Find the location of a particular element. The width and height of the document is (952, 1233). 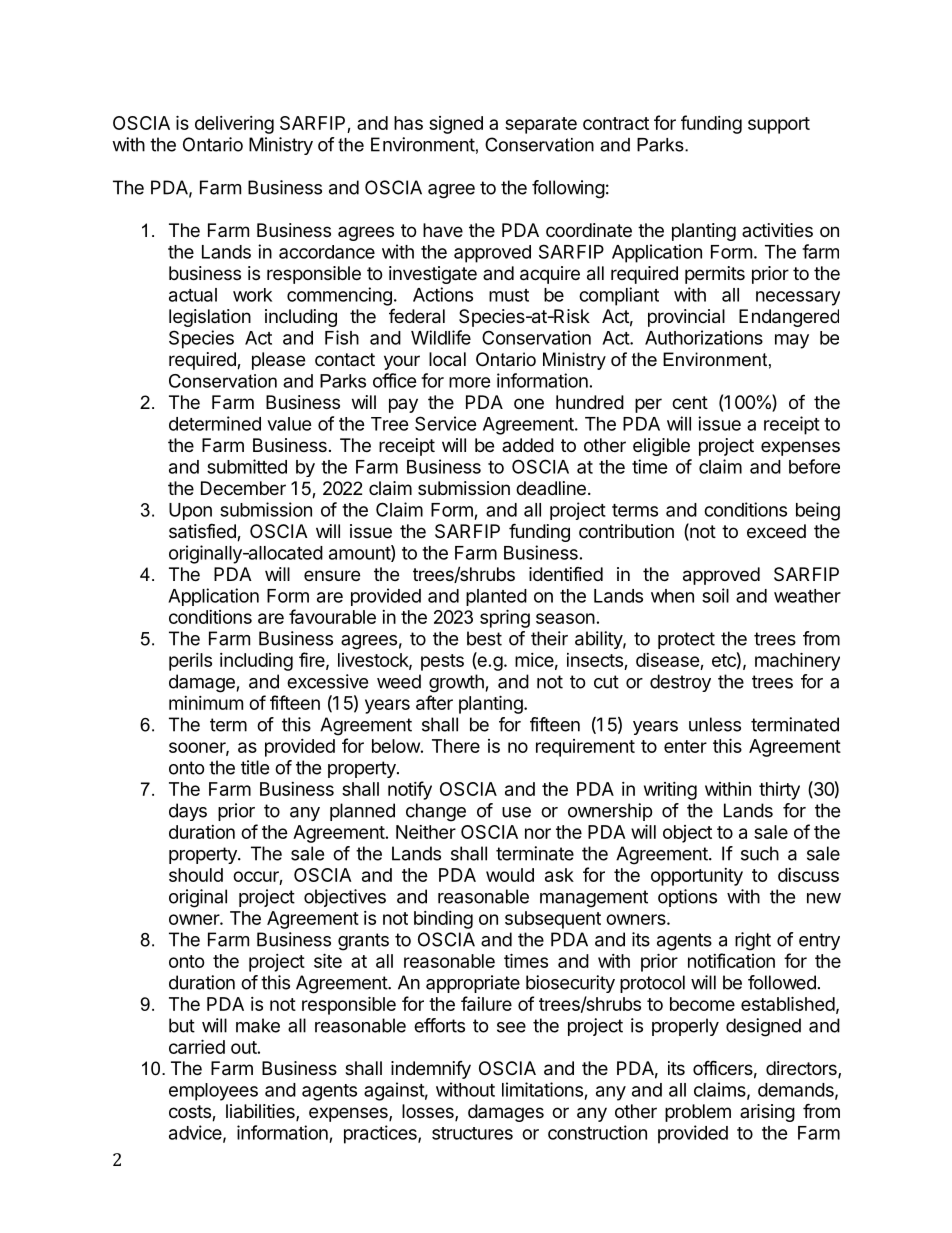

favourable is located at coordinates (332, 616).
